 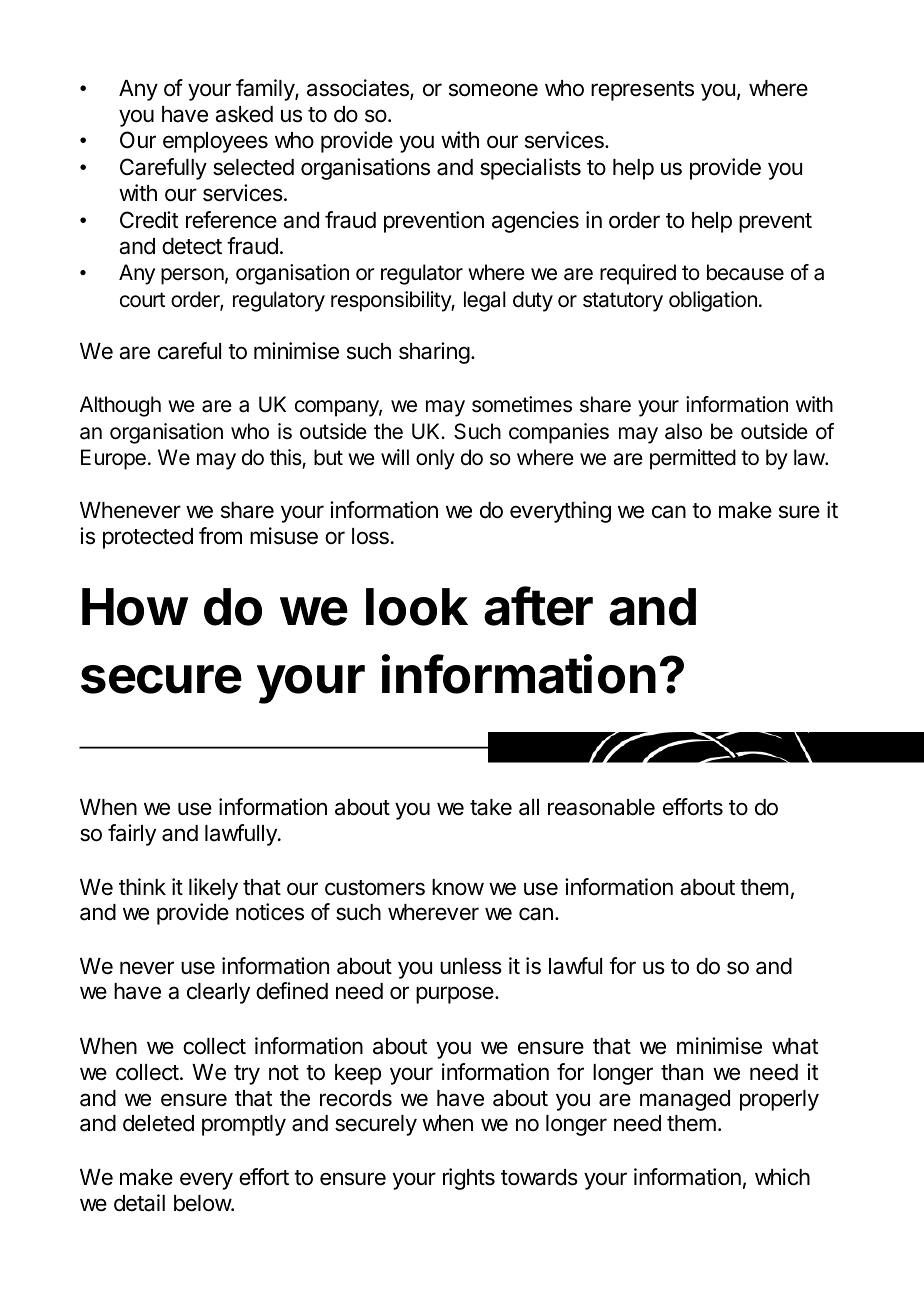 What do you see at coordinates (203, 1203) in the page?
I see `below` at bounding box center [203, 1203].
